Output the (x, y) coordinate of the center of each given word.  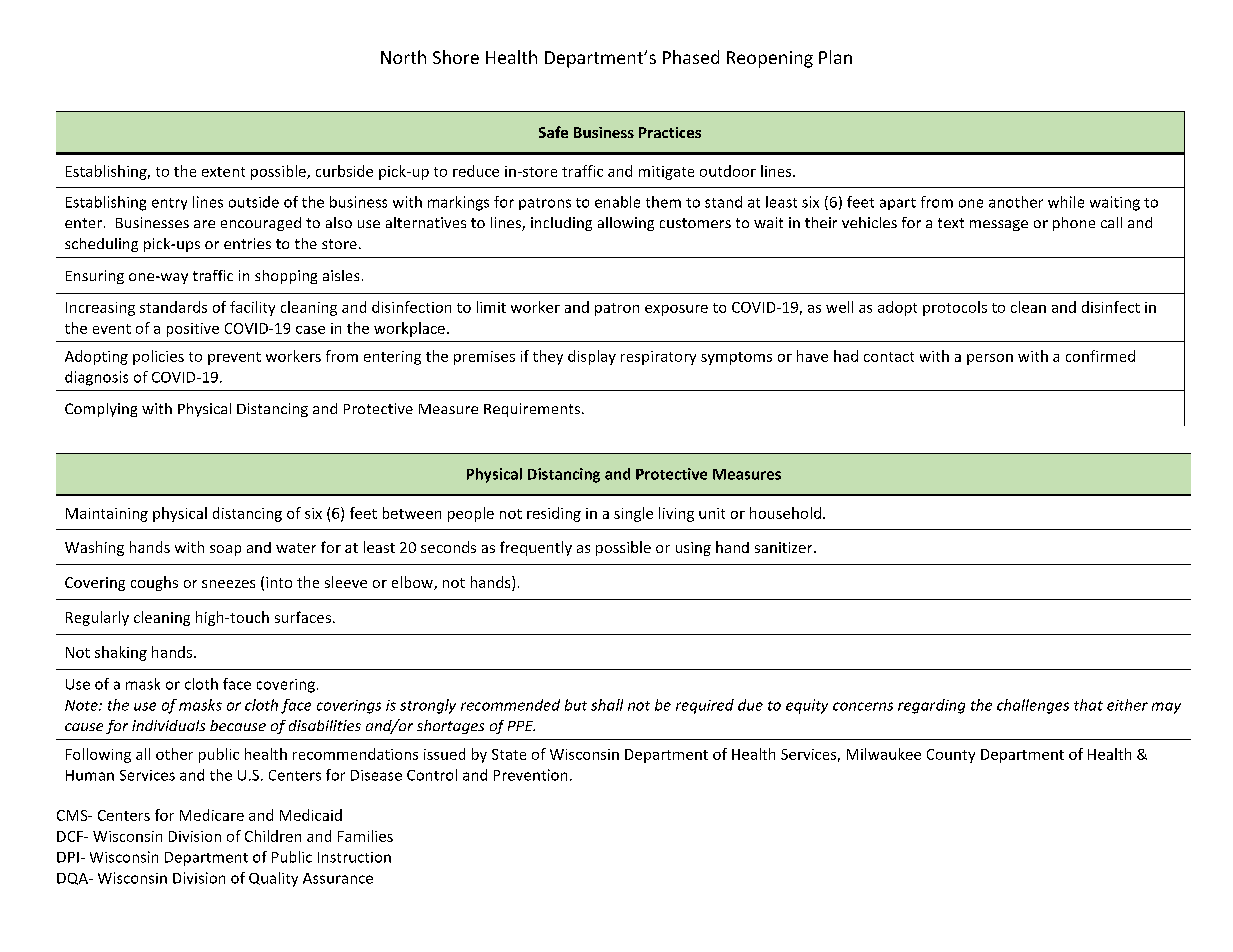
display (592, 357)
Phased (691, 57)
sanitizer (785, 547)
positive (193, 330)
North (403, 57)
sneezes (228, 584)
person (990, 359)
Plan (835, 57)
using (693, 549)
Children (273, 836)
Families (365, 836)
